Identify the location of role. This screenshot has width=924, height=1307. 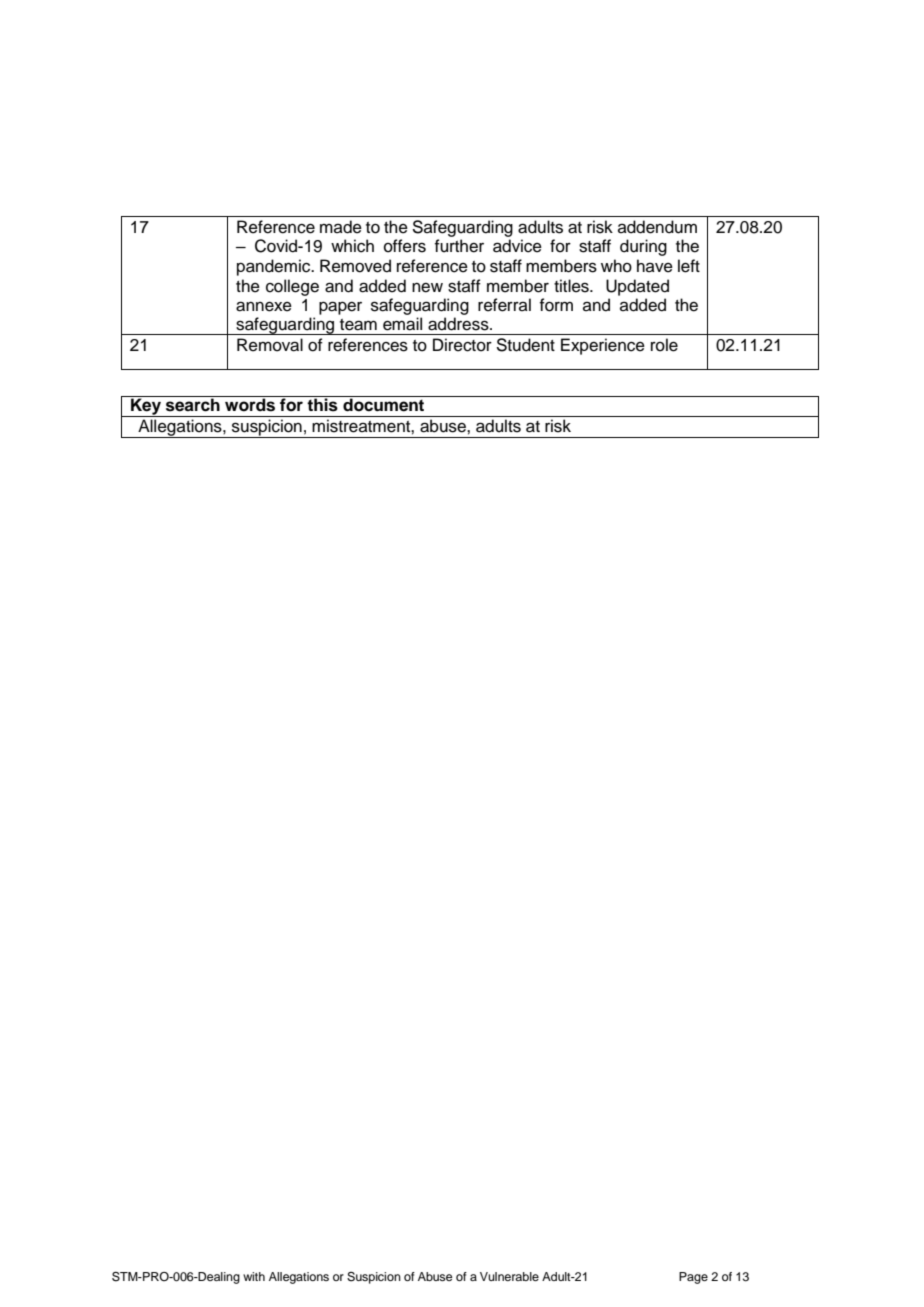
(664, 345).
